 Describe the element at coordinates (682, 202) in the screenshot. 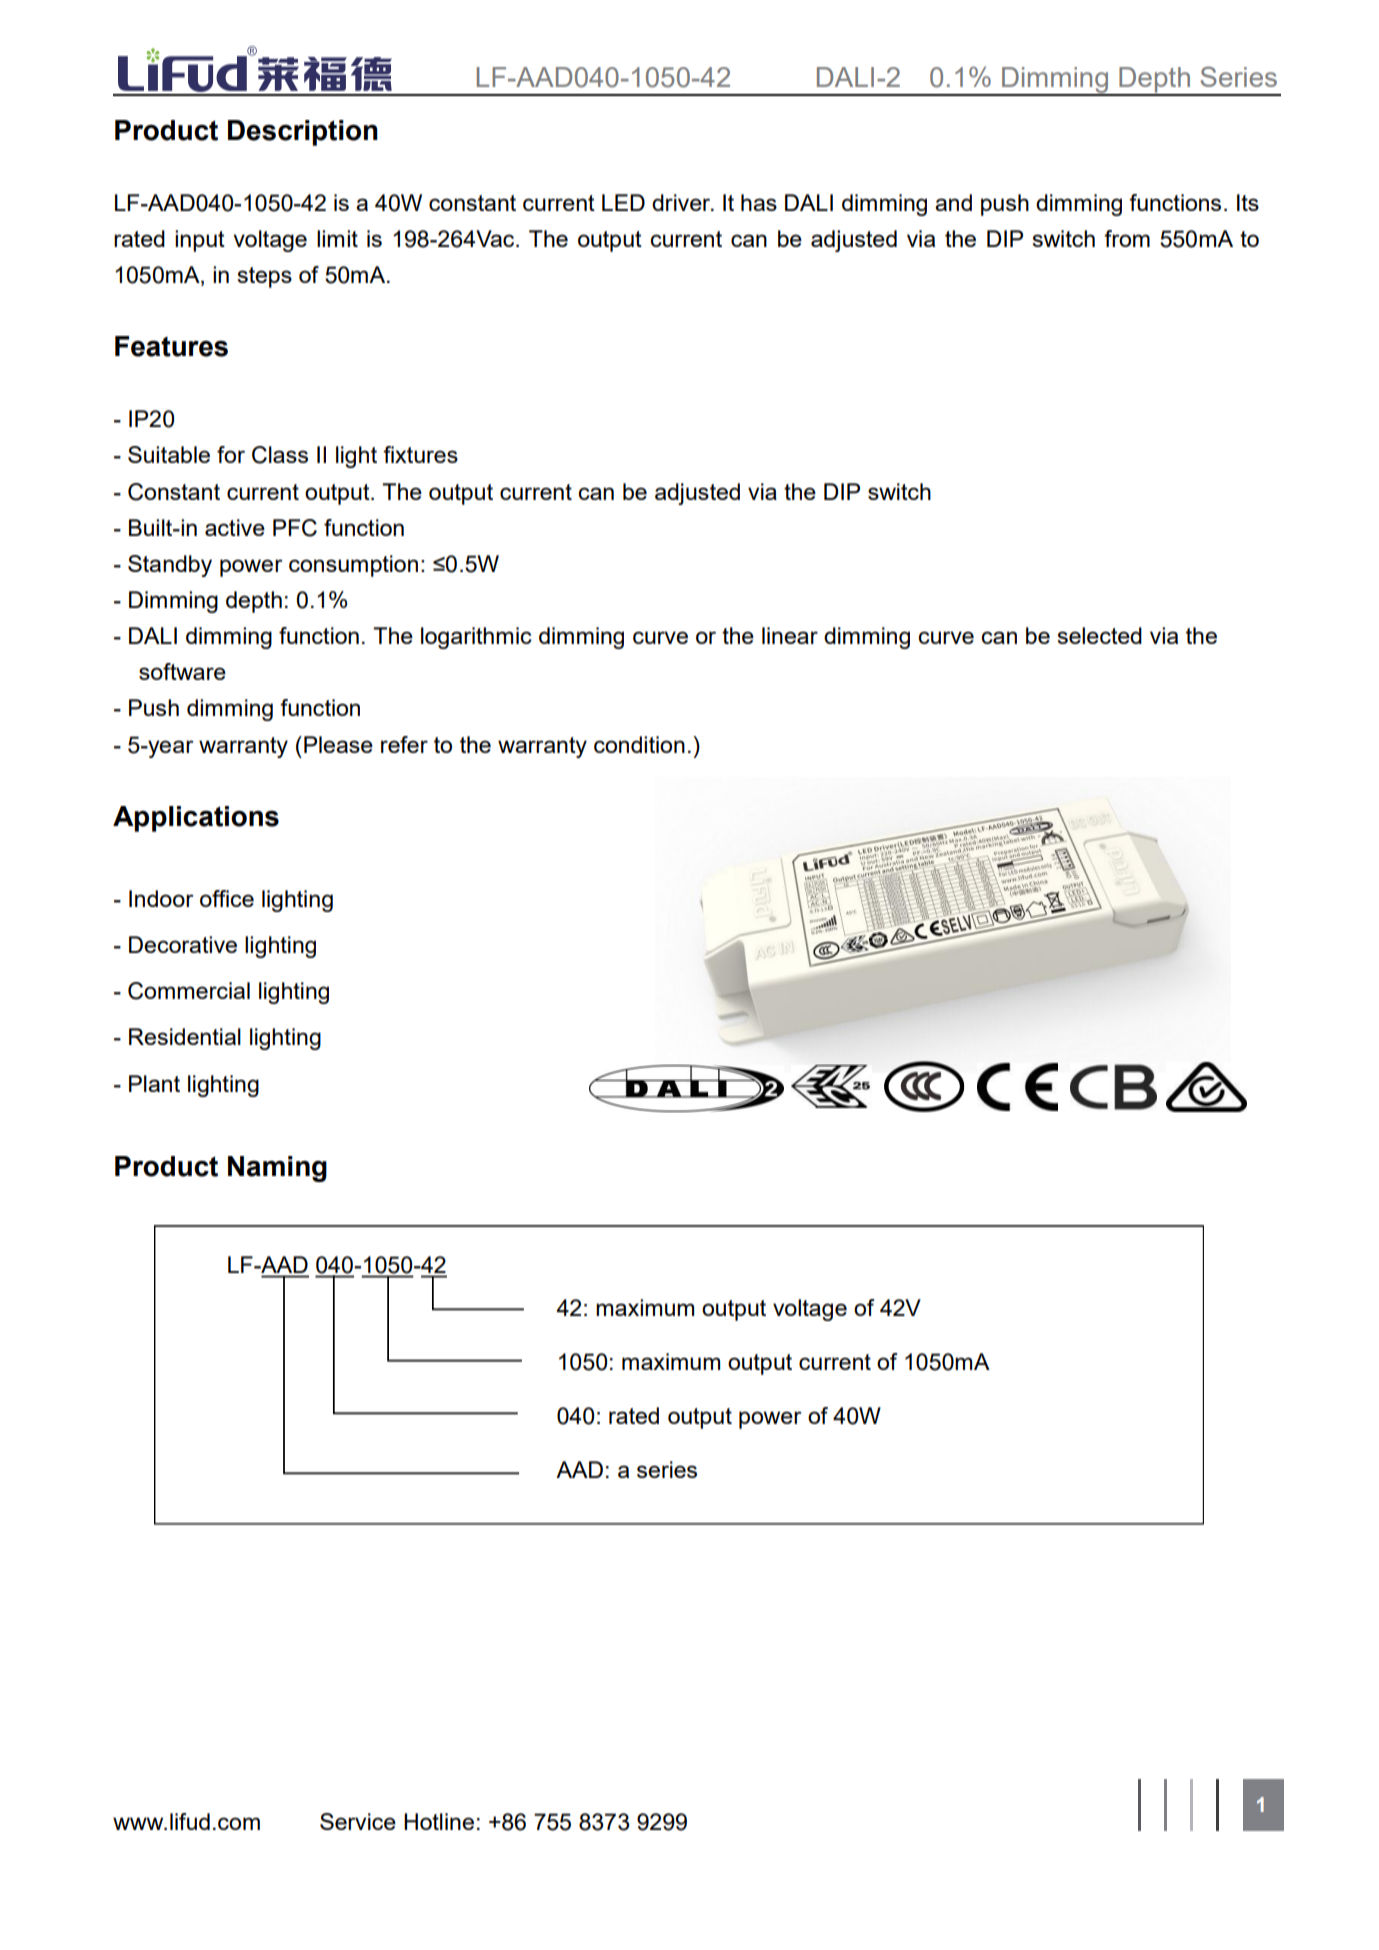

I see `driver` at that location.
